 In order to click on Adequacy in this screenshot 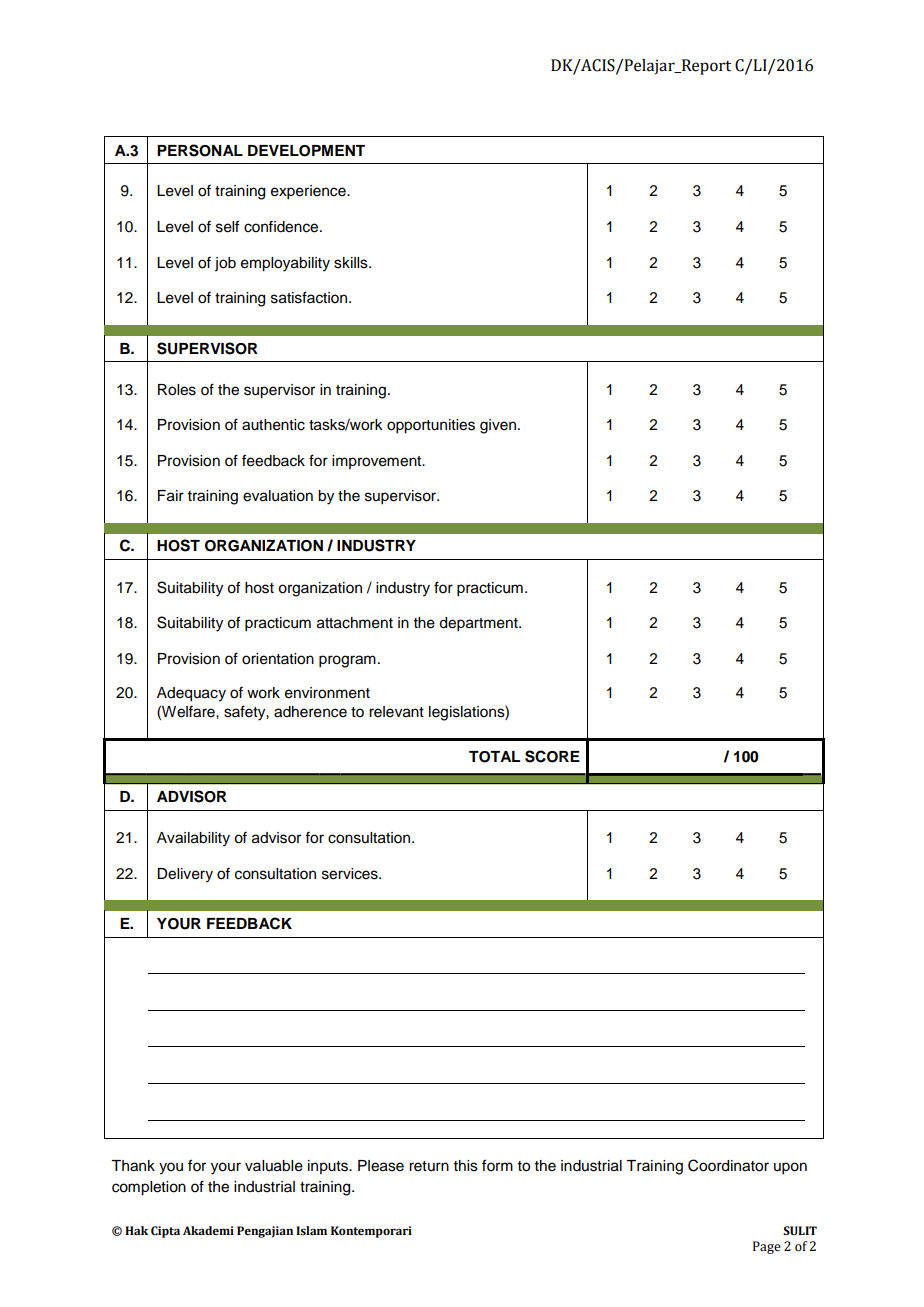, I will do `click(191, 694)`.
